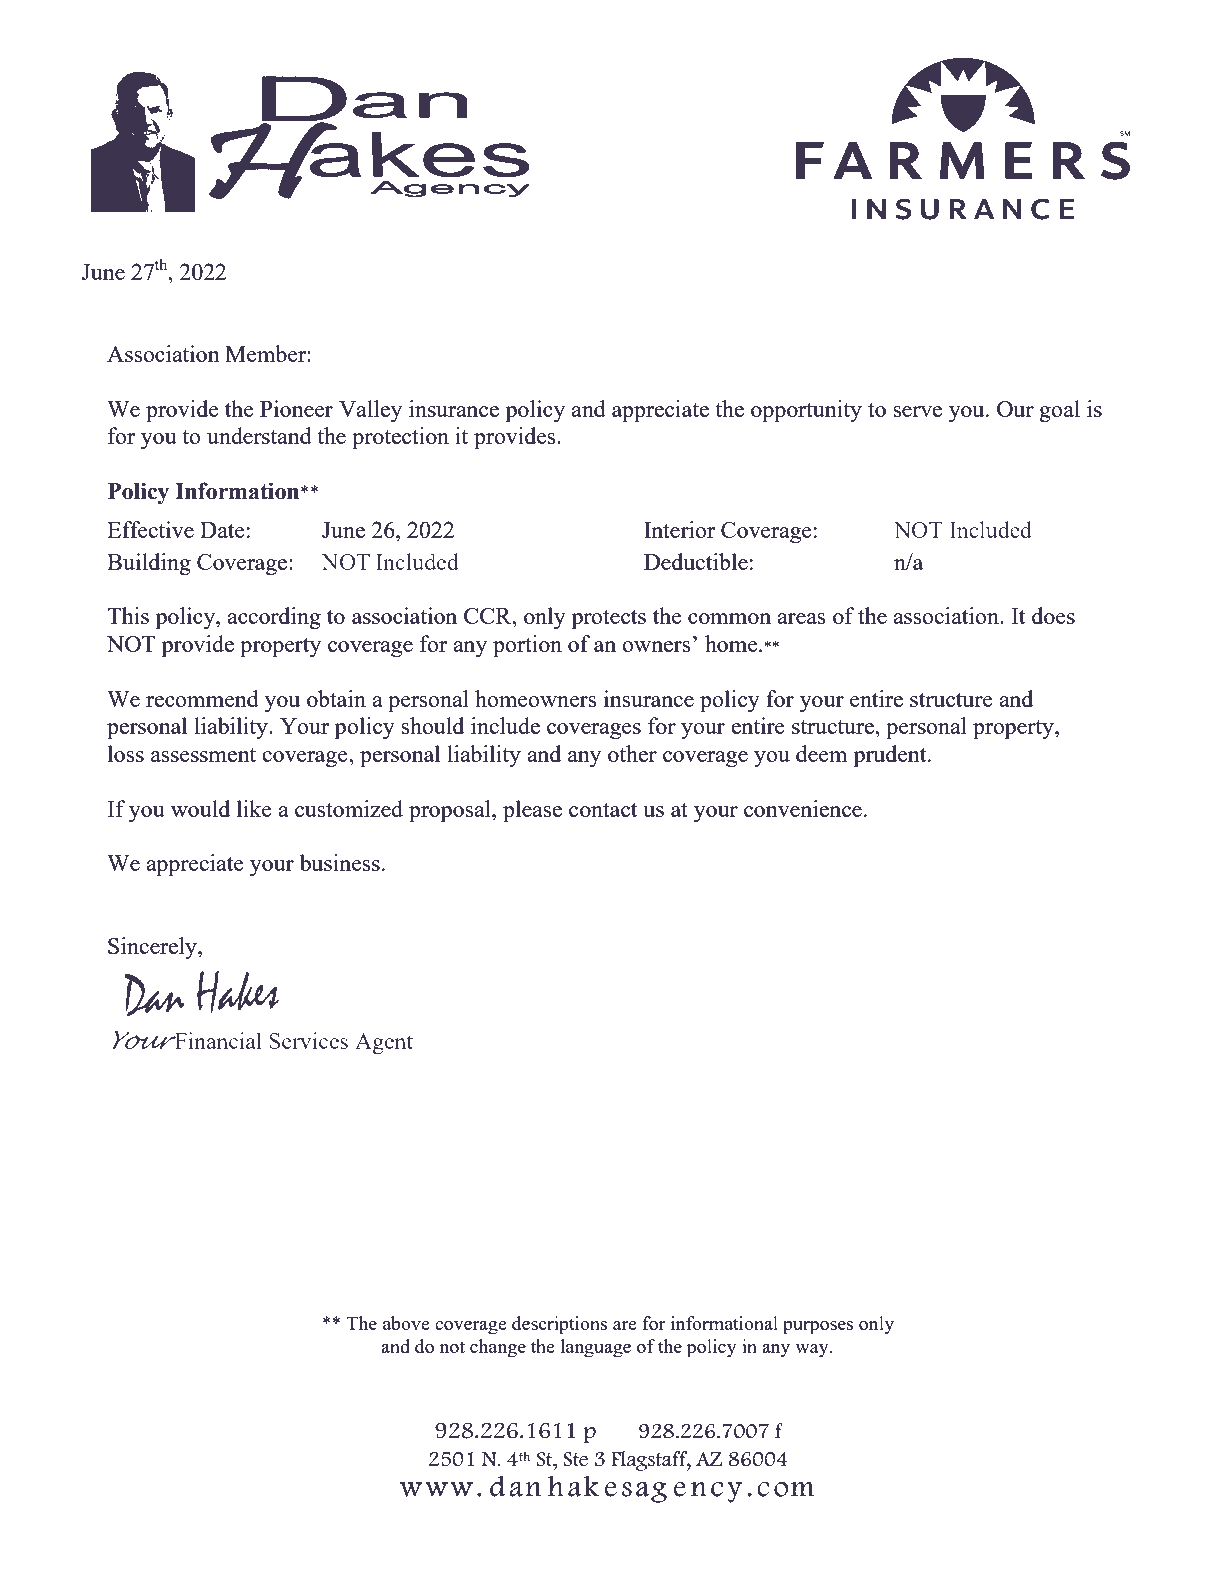 Image resolution: width=1216 pixels, height=1574 pixels. I want to click on Ste, so click(575, 1459).
